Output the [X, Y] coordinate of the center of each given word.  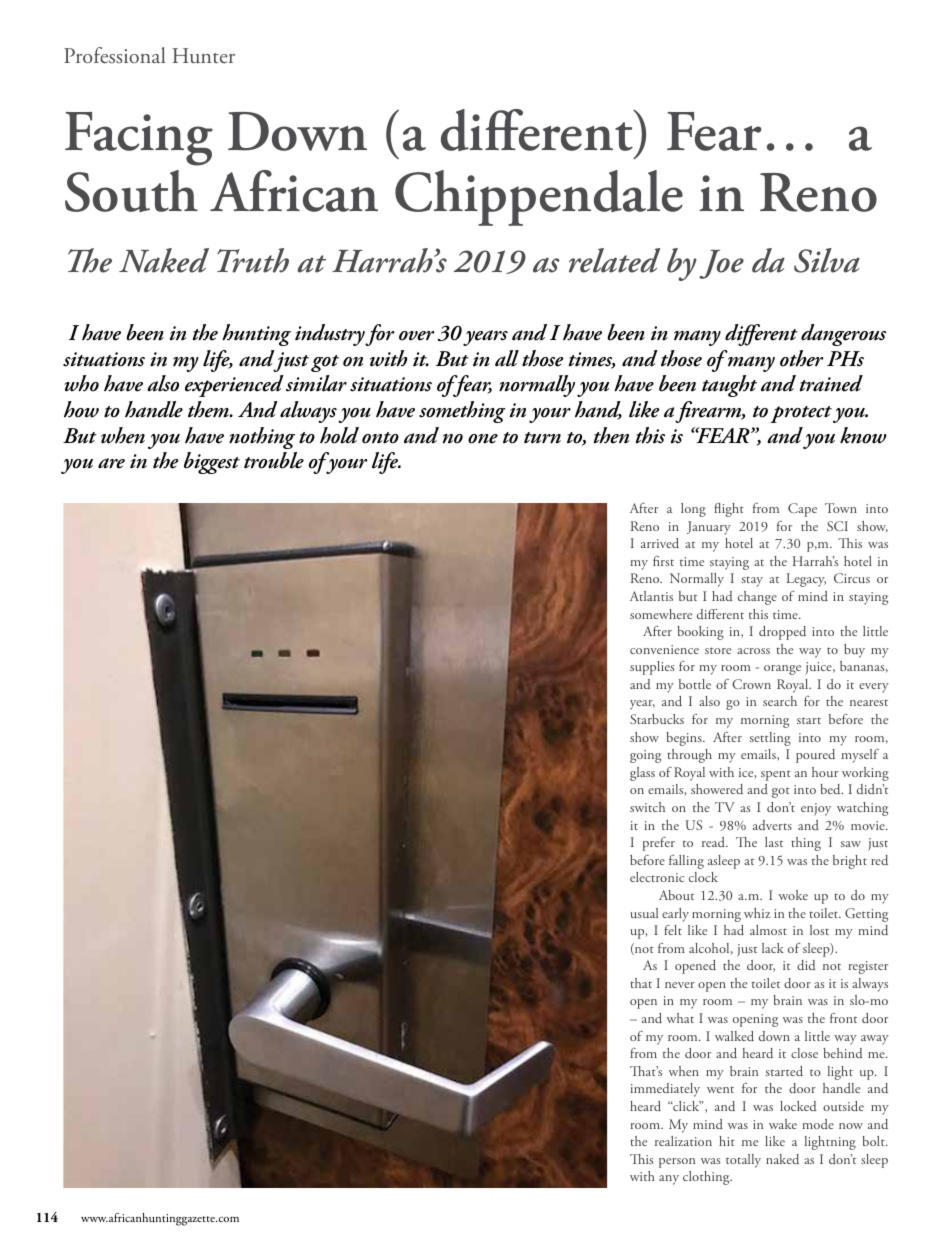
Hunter [203, 56]
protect [801, 414]
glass [642, 774]
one [483, 439]
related [614, 260]
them [209, 409]
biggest [212, 463]
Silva [827, 260]
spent [776, 775]
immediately [665, 1090]
